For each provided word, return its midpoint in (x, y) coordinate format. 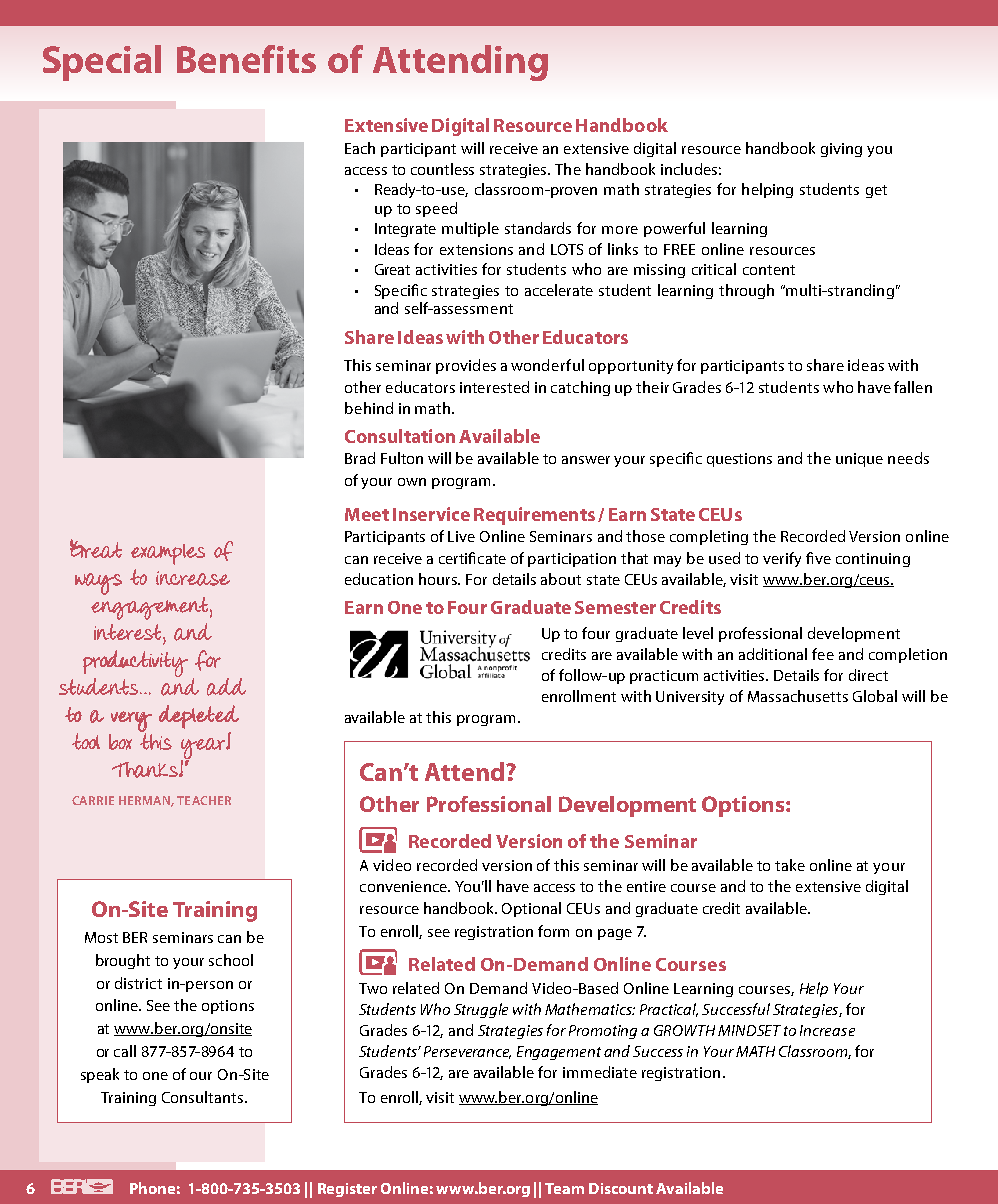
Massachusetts (798, 696)
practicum (664, 677)
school (231, 960)
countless (442, 169)
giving (841, 150)
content (769, 270)
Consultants (204, 1097)
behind (369, 408)
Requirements (534, 516)
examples (168, 554)
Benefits (246, 59)
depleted (199, 717)
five (818, 558)
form (553, 931)
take (790, 865)
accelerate (559, 290)
